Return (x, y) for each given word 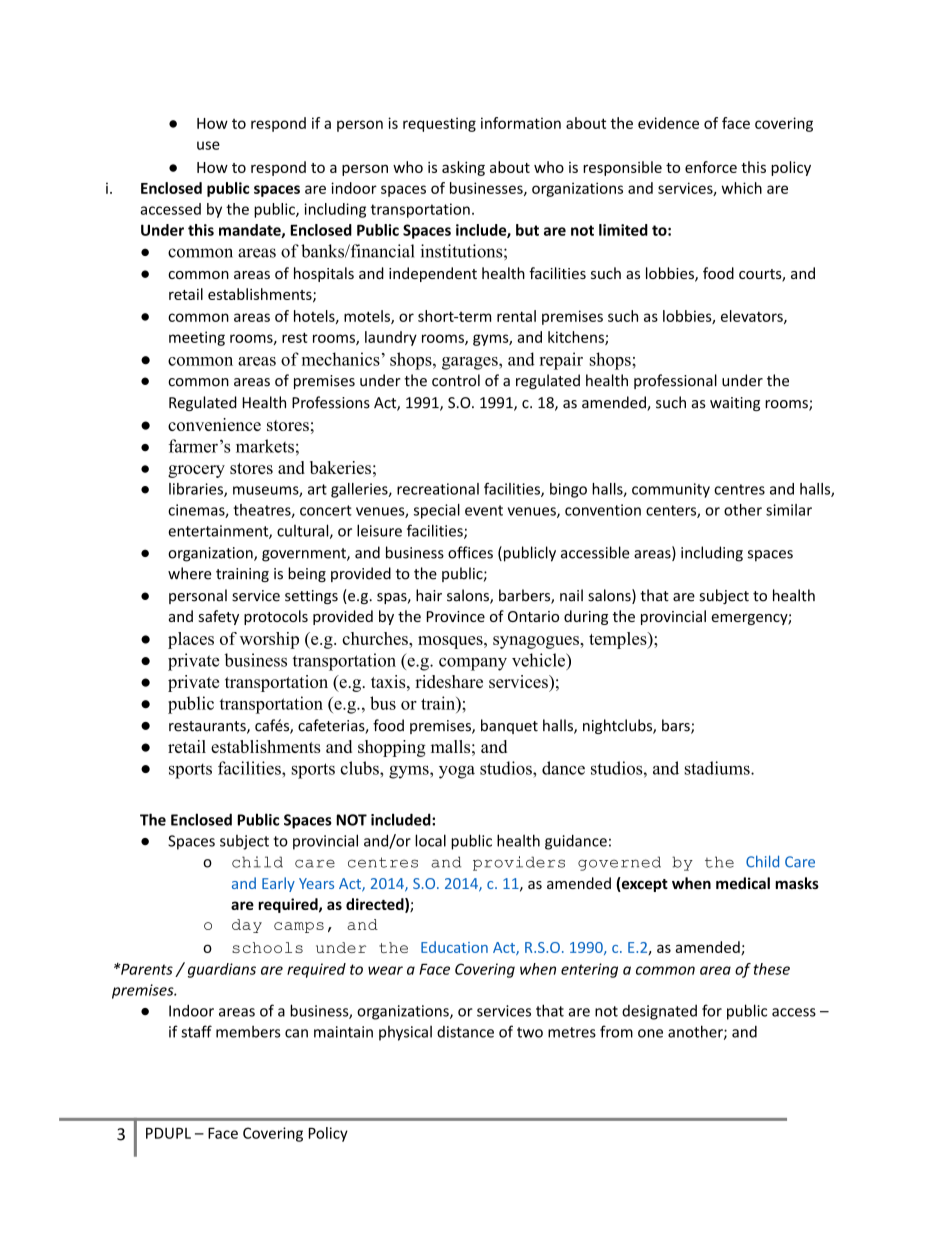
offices (470, 552)
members (248, 1032)
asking (463, 168)
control (456, 380)
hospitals (324, 274)
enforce (711, 167)
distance (465, 1032)
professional (675, 381)
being (307, 574)
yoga (457, 772)
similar (789, 510)
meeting (197, 338)
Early (278, 884)
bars (677, 726)
